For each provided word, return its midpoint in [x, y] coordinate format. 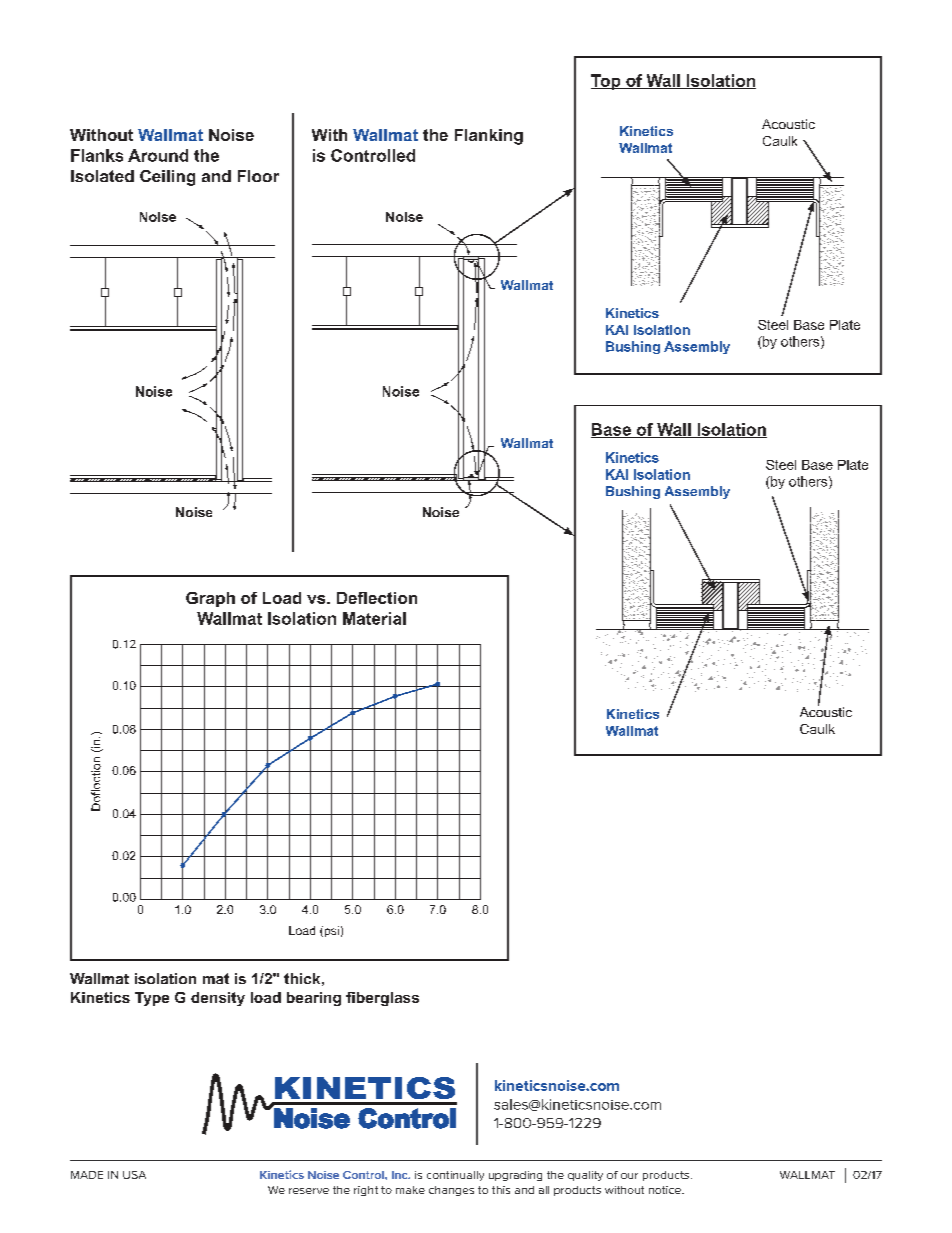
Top [607, 82]
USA [134, 1175]
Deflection [377, 598]
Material [374, 618]
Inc [401, 1175]
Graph [210, 599]
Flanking [489, 137]
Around [158, 155]
